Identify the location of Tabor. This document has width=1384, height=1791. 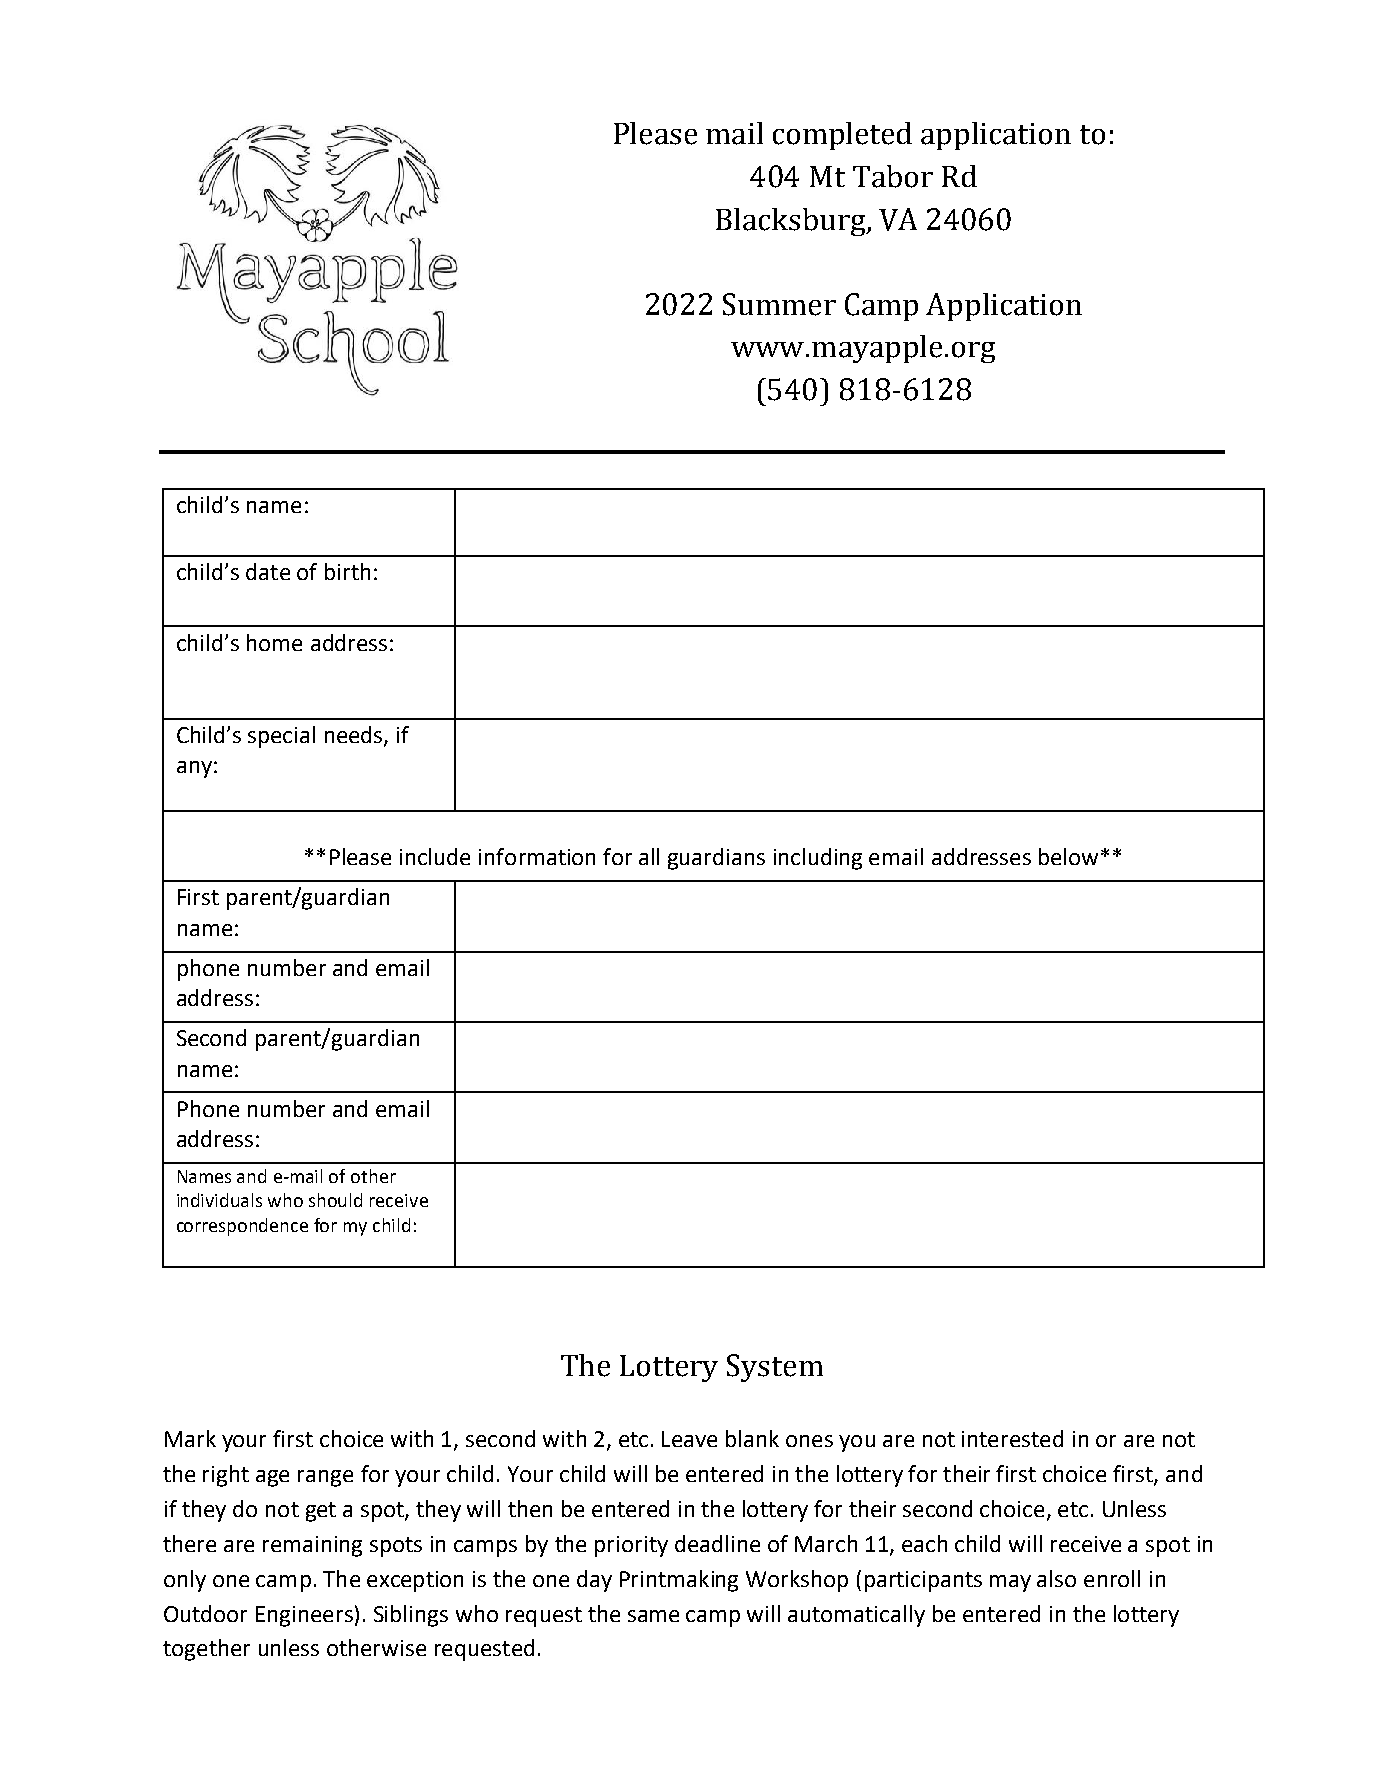
(893, 176).
